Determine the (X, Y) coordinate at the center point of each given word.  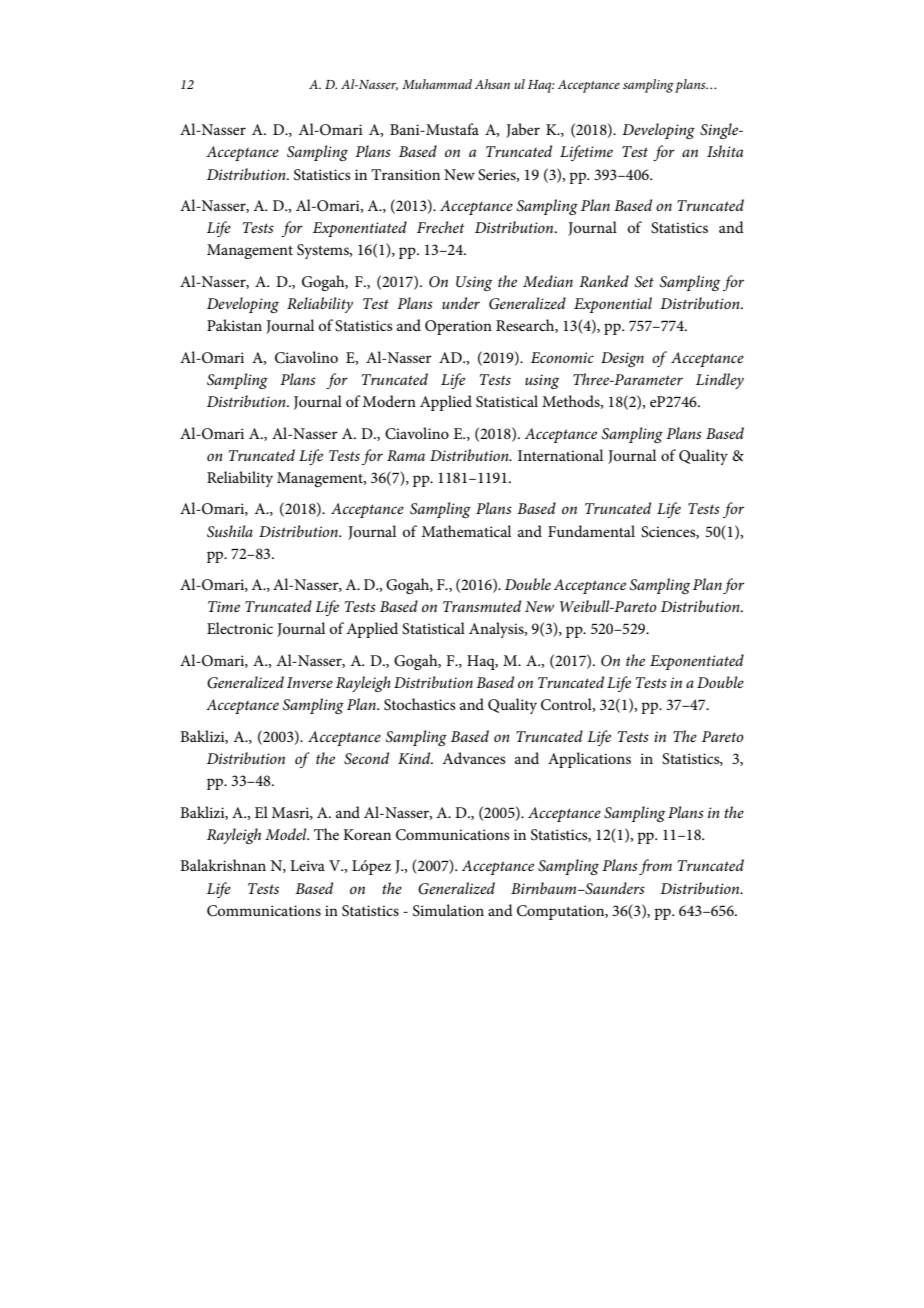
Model (287, 834)
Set (644, 282)
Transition (405, 174)
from (655, 867)
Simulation (448, 910)
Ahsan (492, 84)
